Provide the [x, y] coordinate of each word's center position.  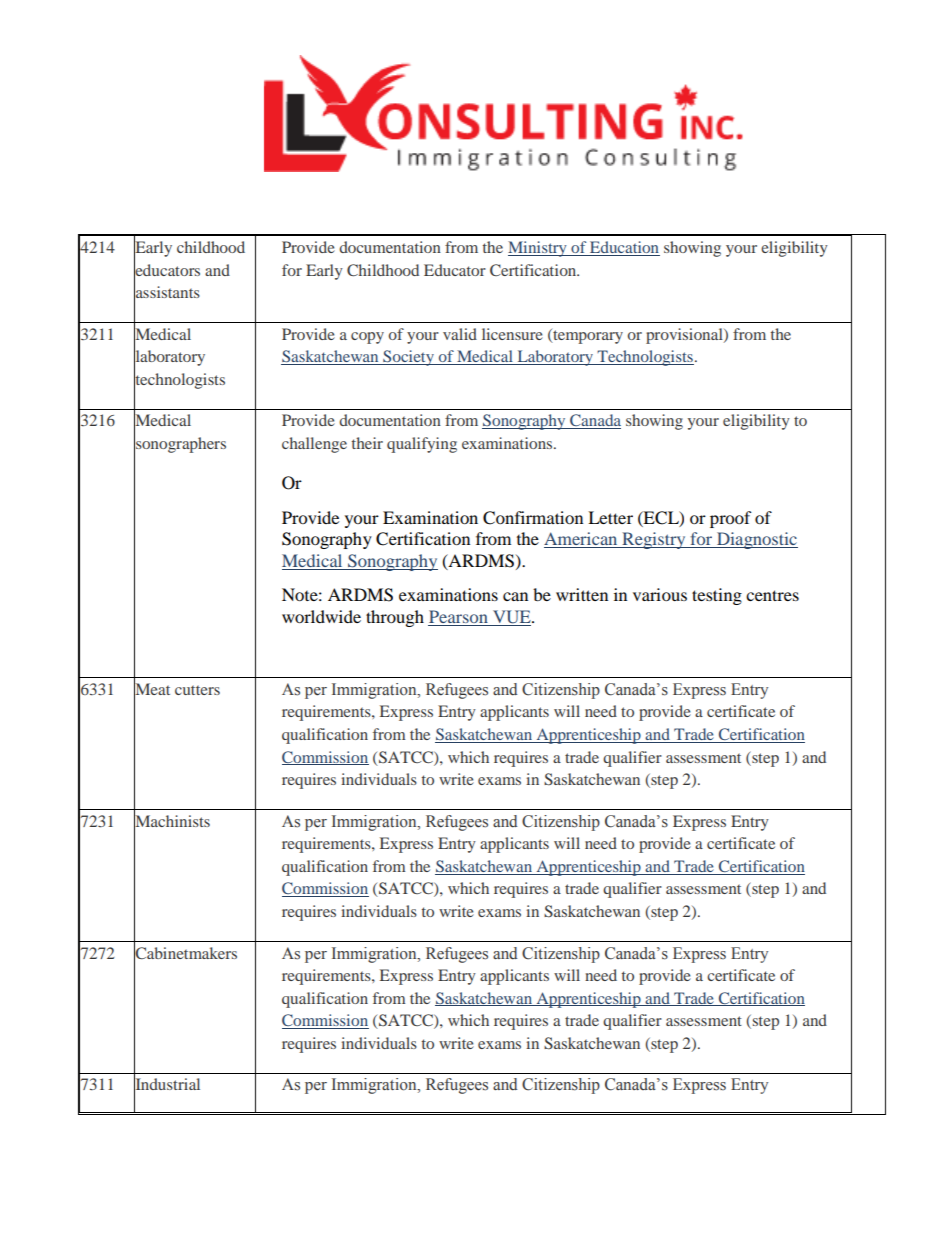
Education [624, 248]
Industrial [167, 1084]
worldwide [321, 616]
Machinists [172, 820]
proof [731, 519]
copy [367, 338]
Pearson [459, 618]
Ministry [538, 249]
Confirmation [533, 518]
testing [717, 596]
